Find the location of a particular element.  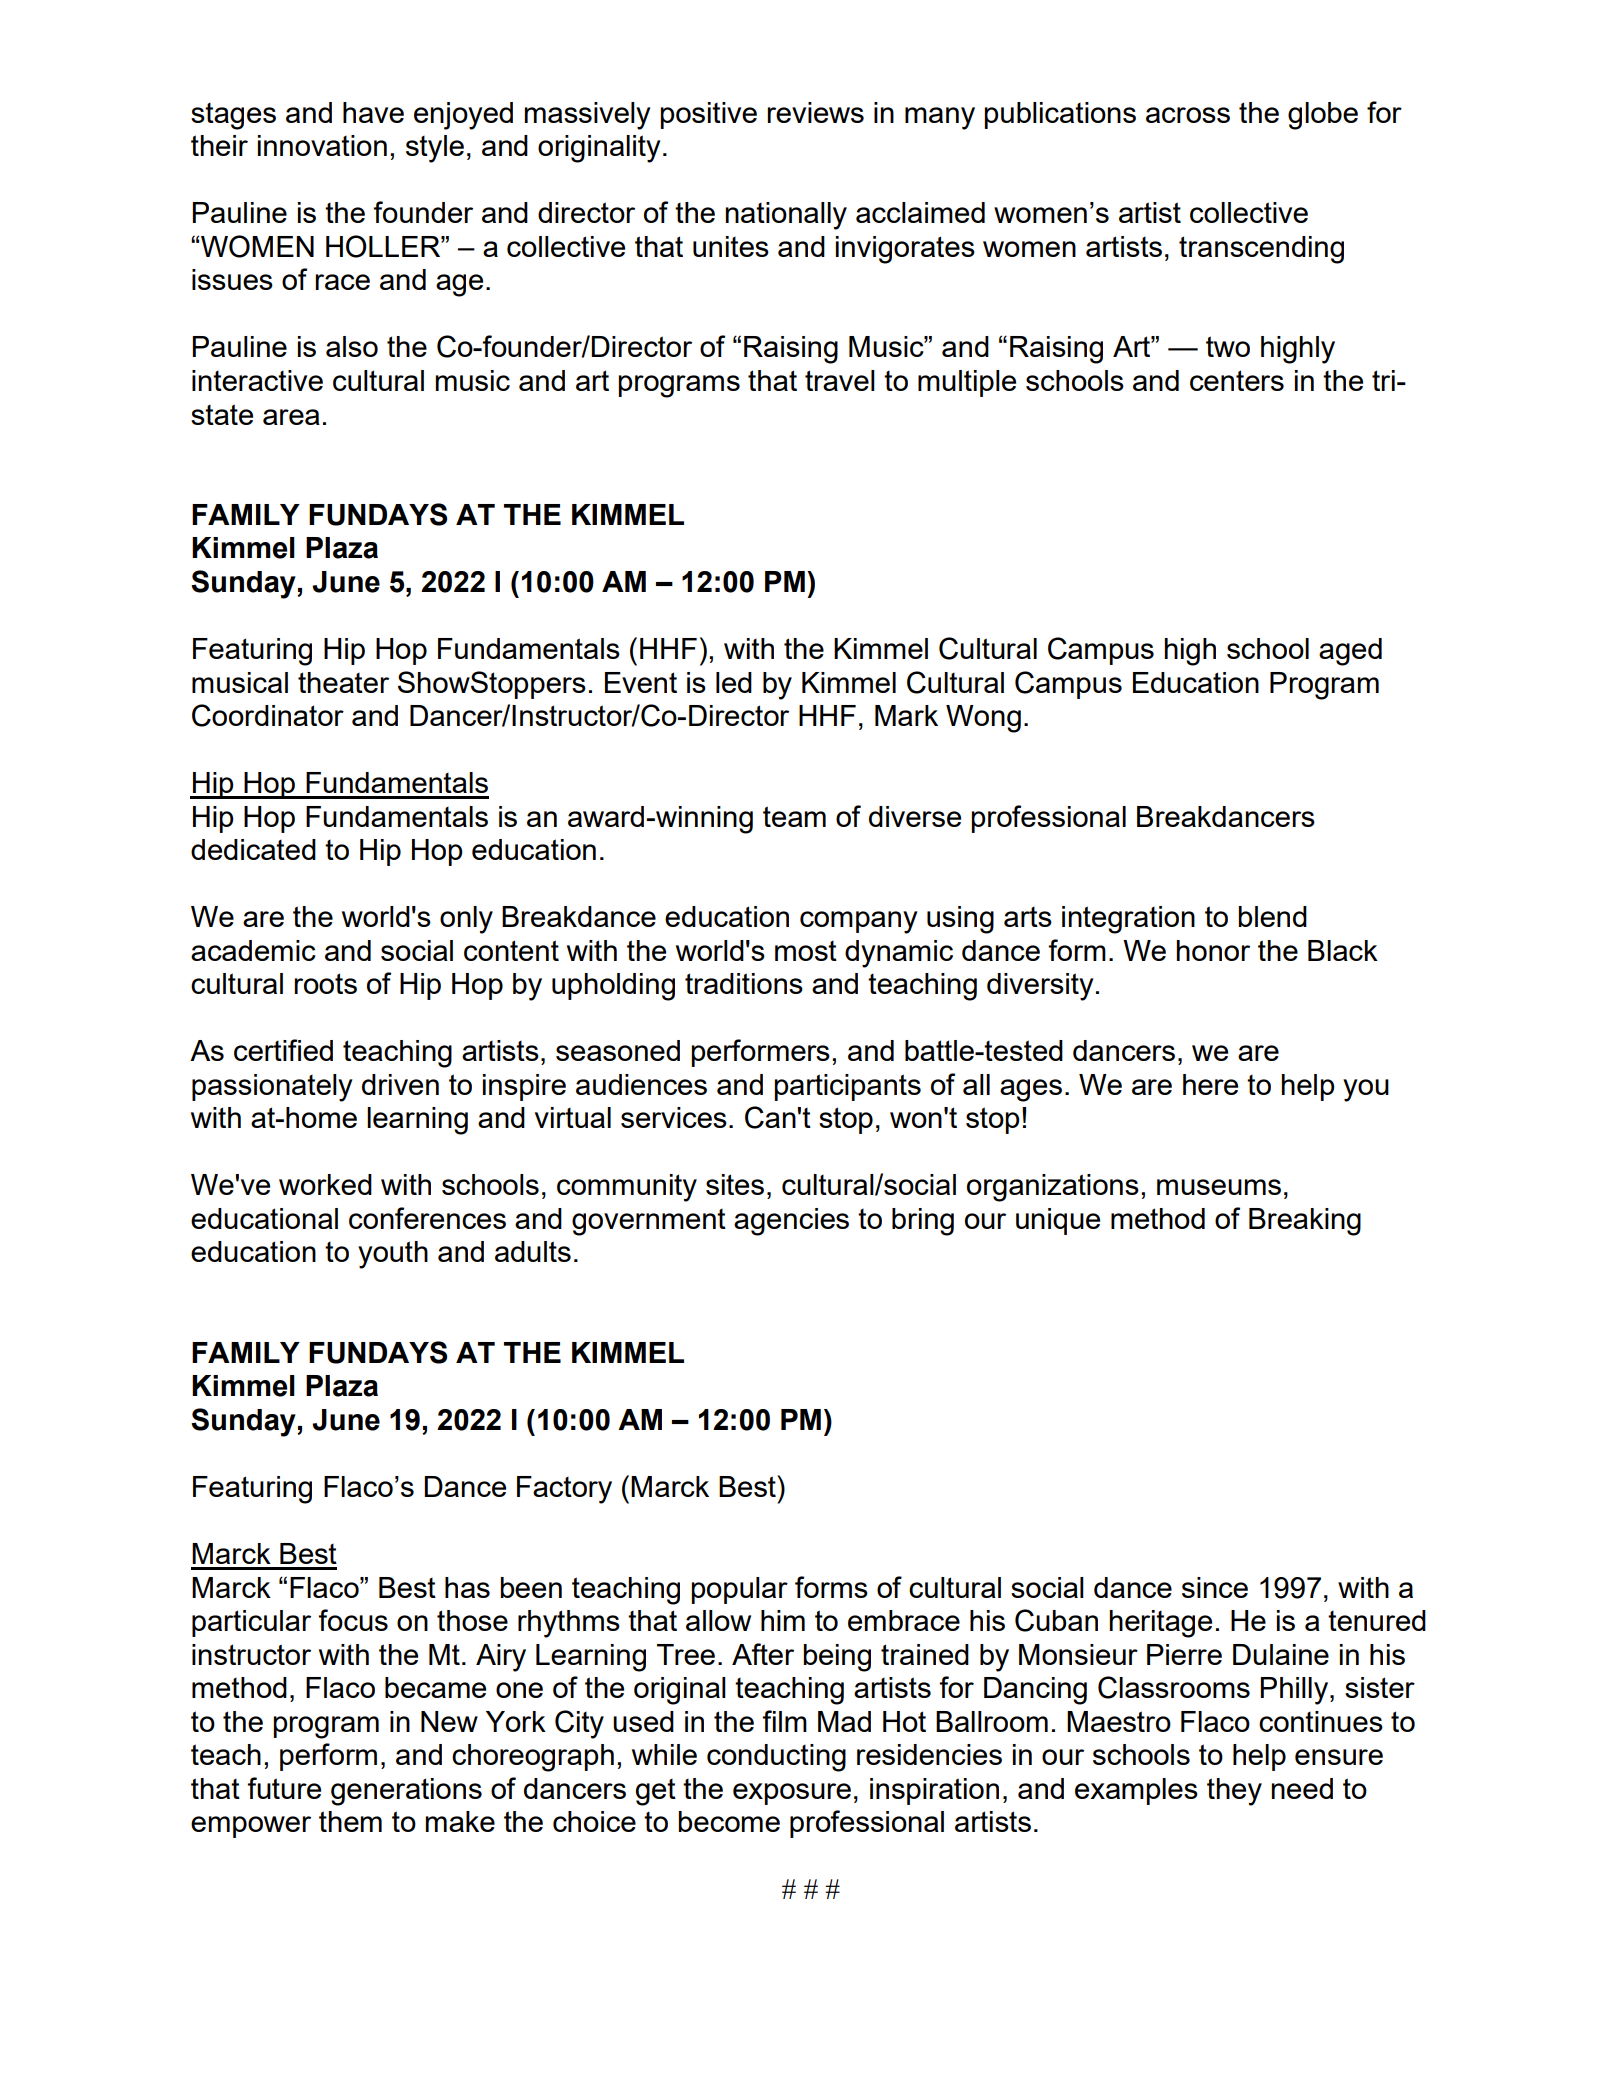

generations is located at coordinates (406, 1792).
